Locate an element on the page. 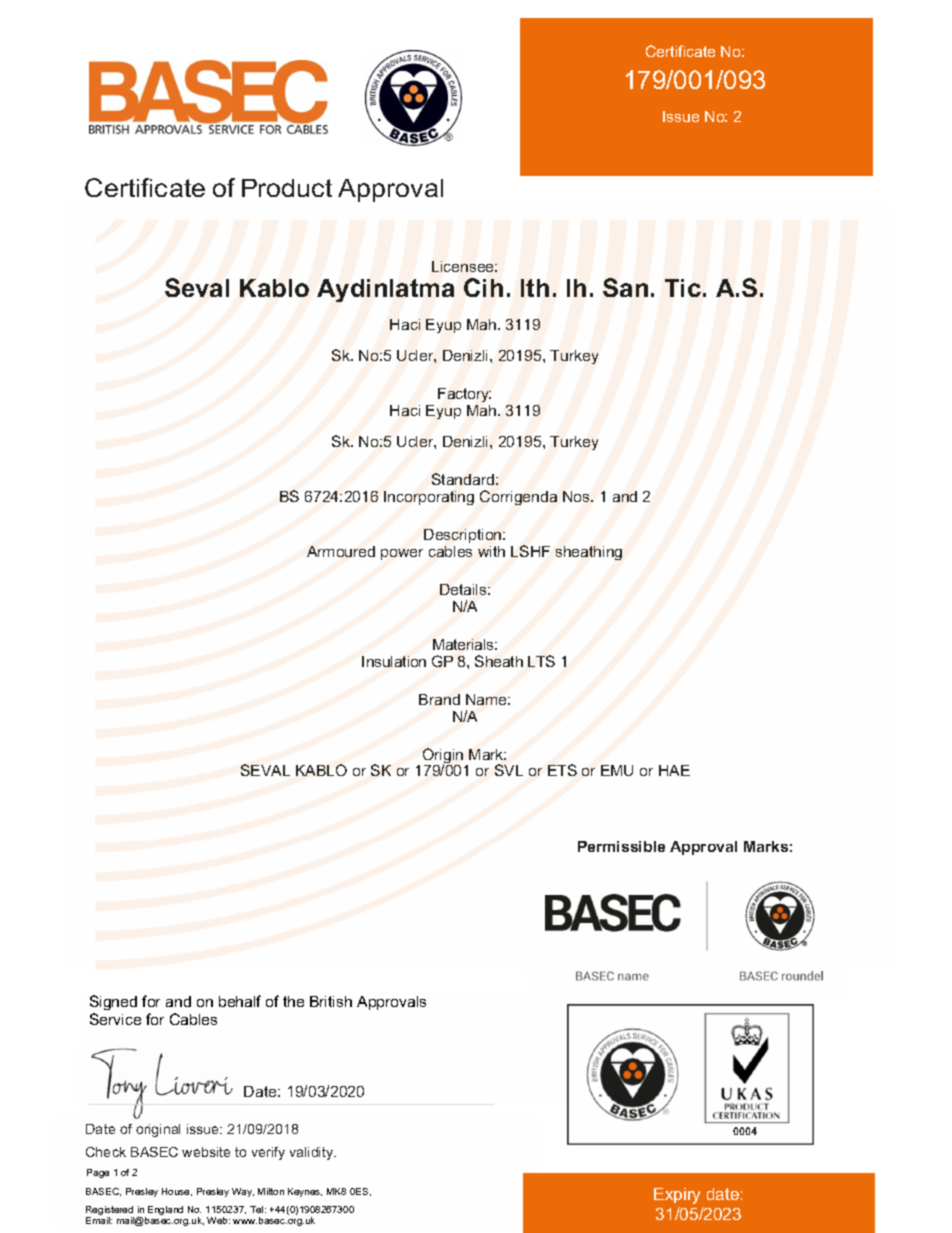 The width and height of the document is (952, 1233). House is located at coordinates (177, 1192).
